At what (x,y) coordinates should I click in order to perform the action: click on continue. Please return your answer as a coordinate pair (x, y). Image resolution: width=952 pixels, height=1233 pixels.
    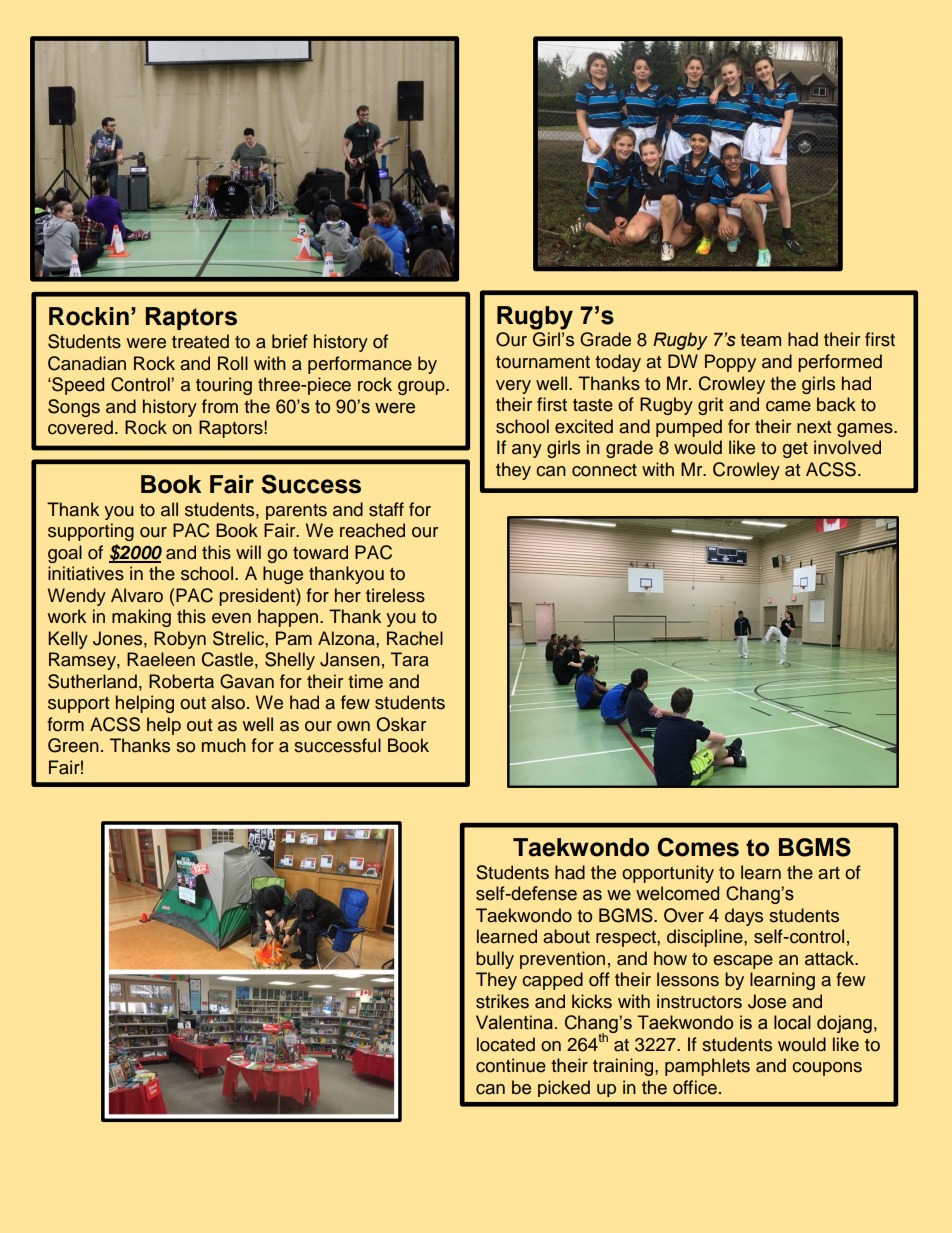
    Looking at the image, I should click on (511, 1065).
